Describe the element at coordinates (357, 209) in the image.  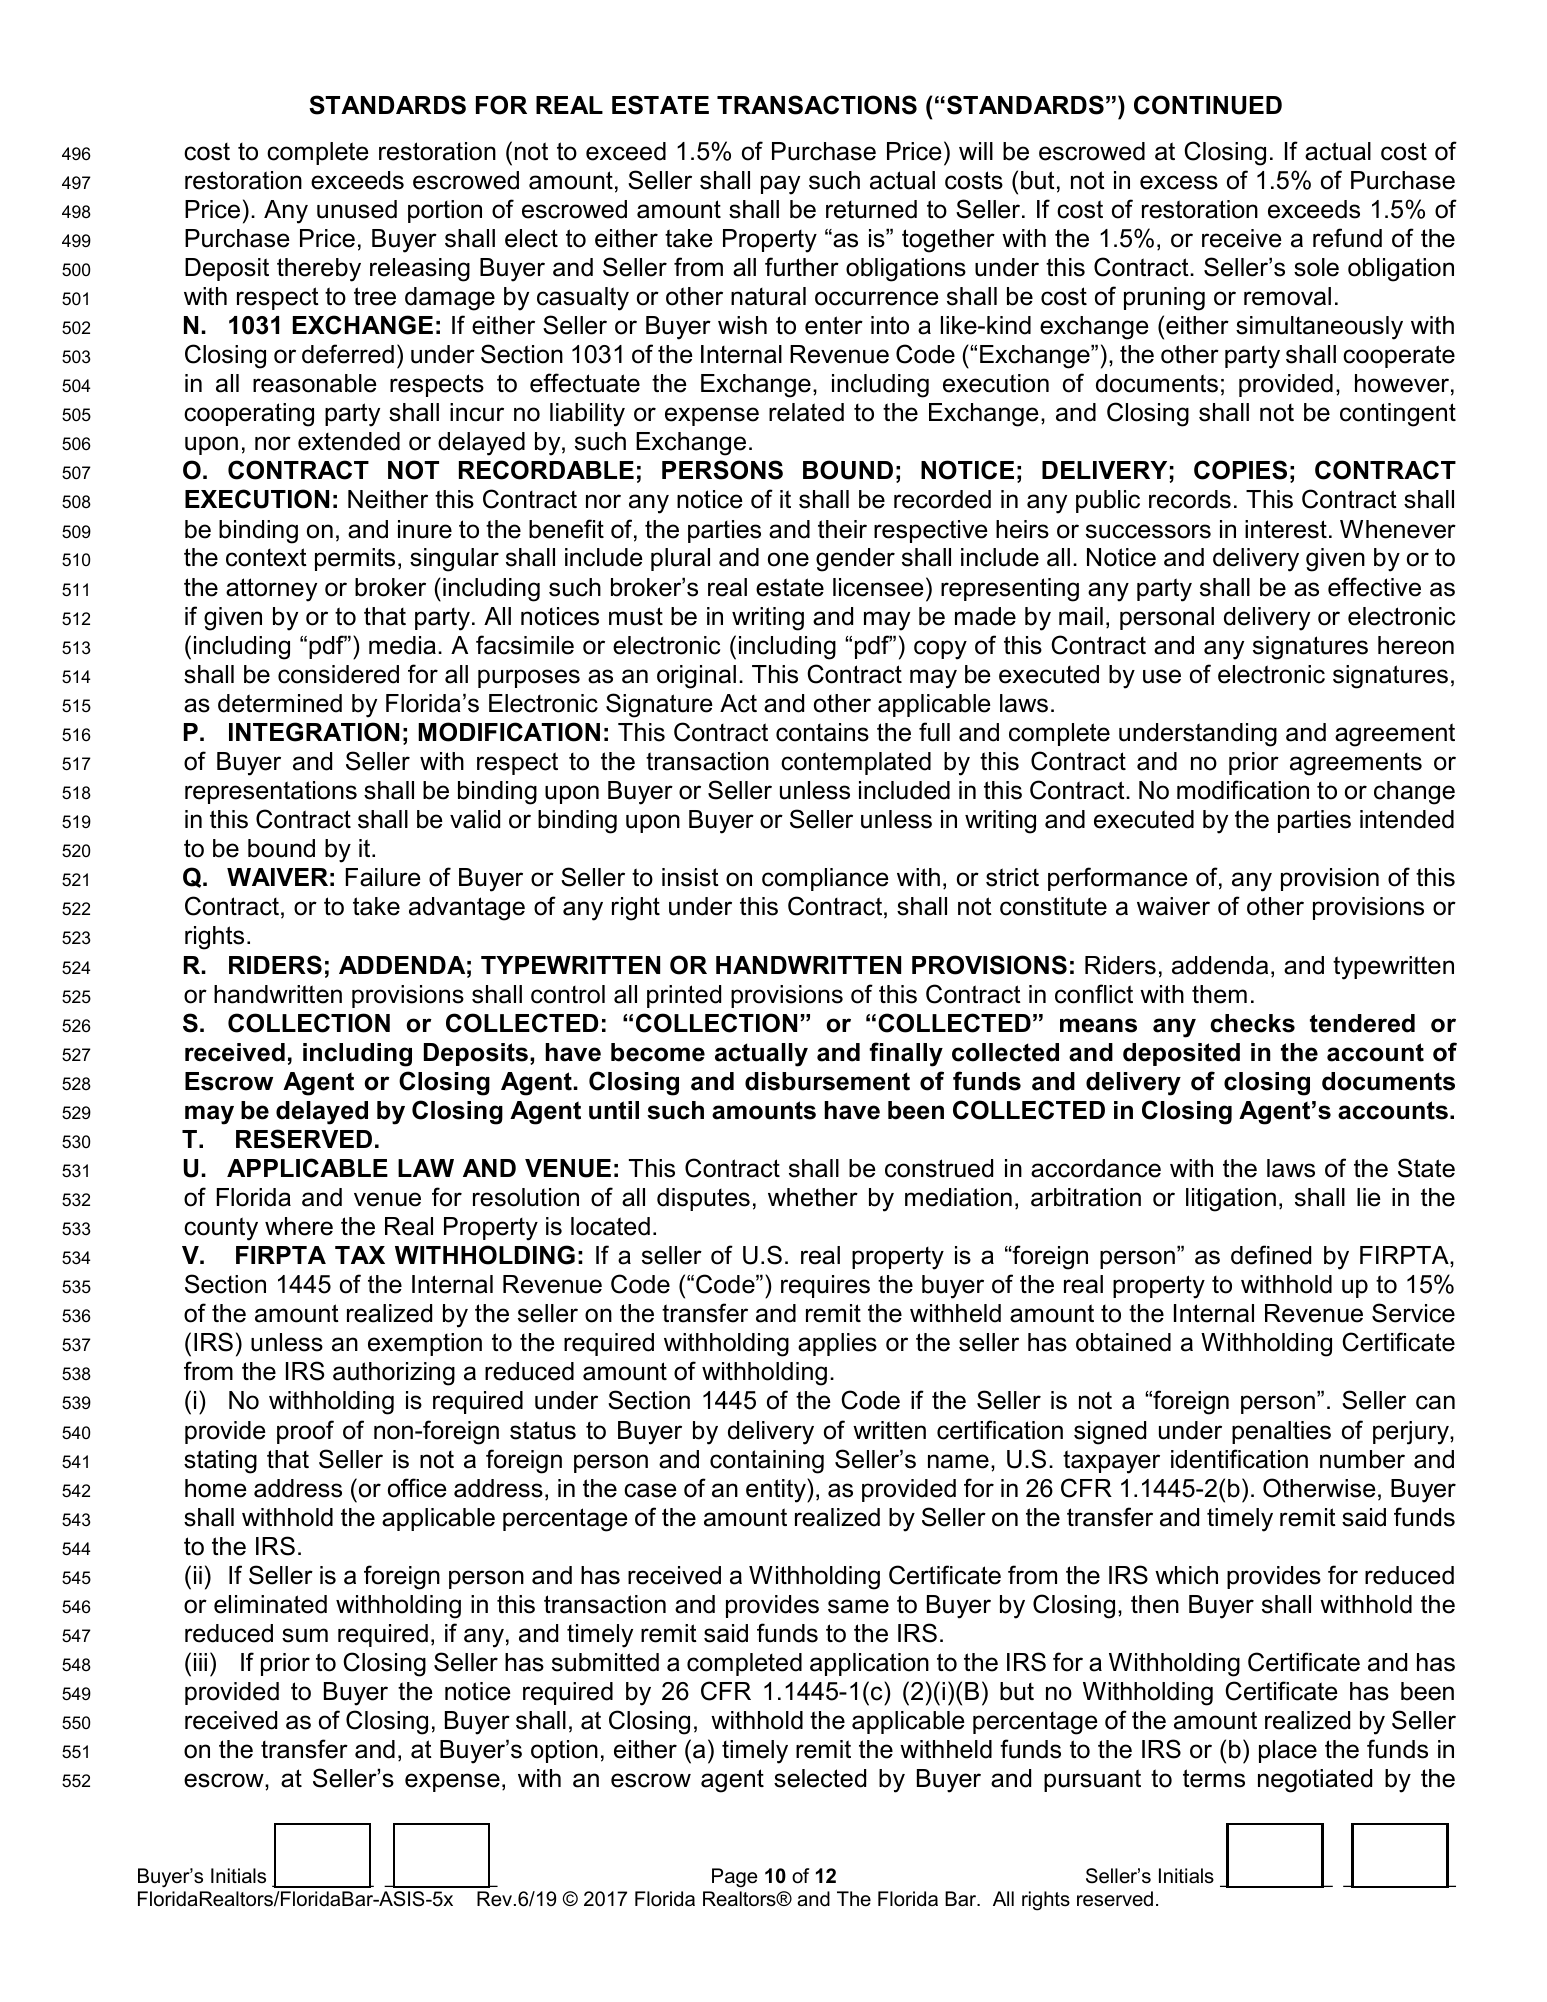
I see `unused` at that location.
